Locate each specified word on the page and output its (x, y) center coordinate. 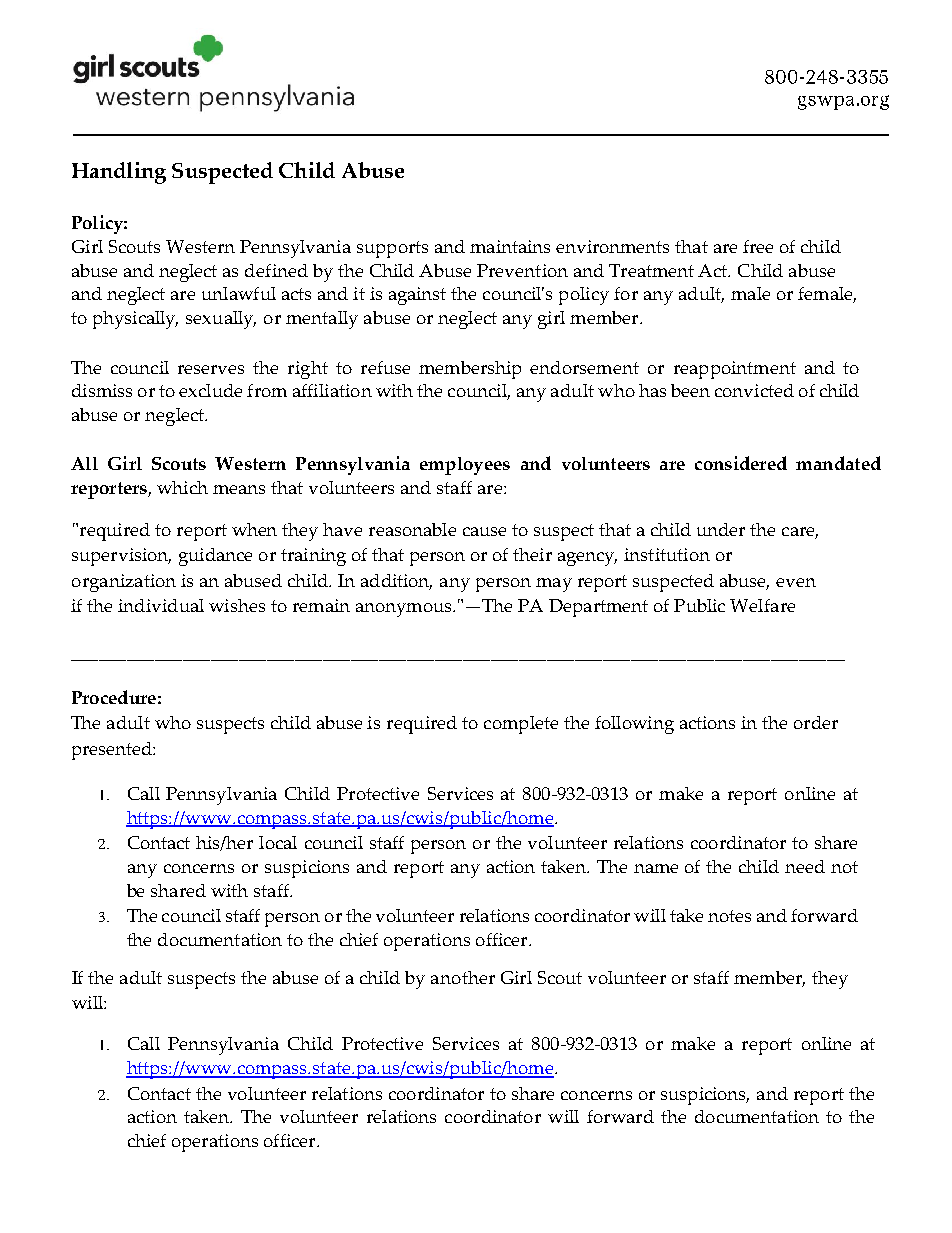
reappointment (735, 370)
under (721, 529)
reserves (211, 369)
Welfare (762, 605)
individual (161, 605)
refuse (385, 367)
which (182, 487)
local (278, 842)
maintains (510, 246)
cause (484, 531)
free (758, 246)
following (634, 725)
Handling (119, 173)
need (805, 866)
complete (521, 725)
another (463, 977)
